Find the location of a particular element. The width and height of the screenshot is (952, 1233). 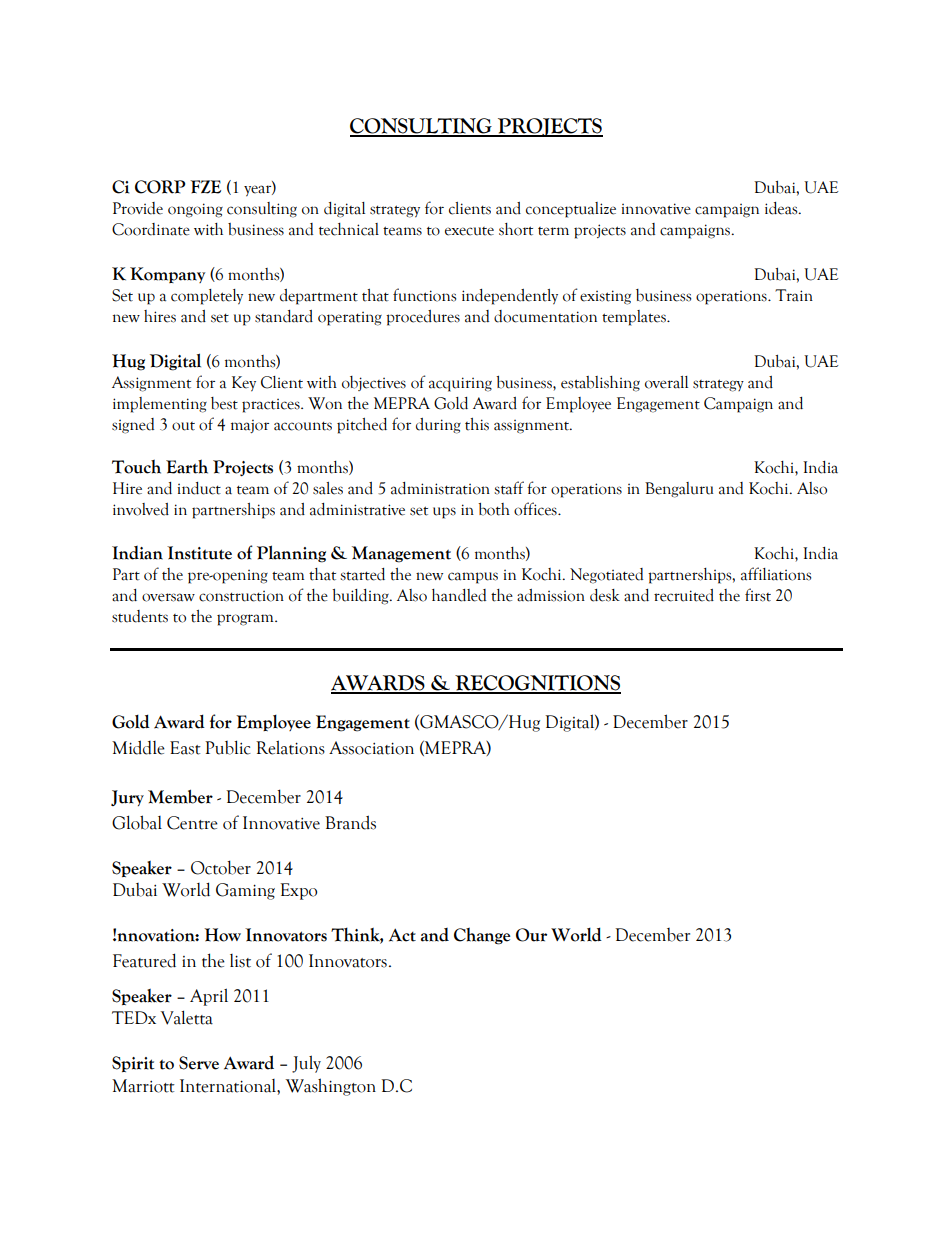

ongoing is located at coordinates (195, 210).
